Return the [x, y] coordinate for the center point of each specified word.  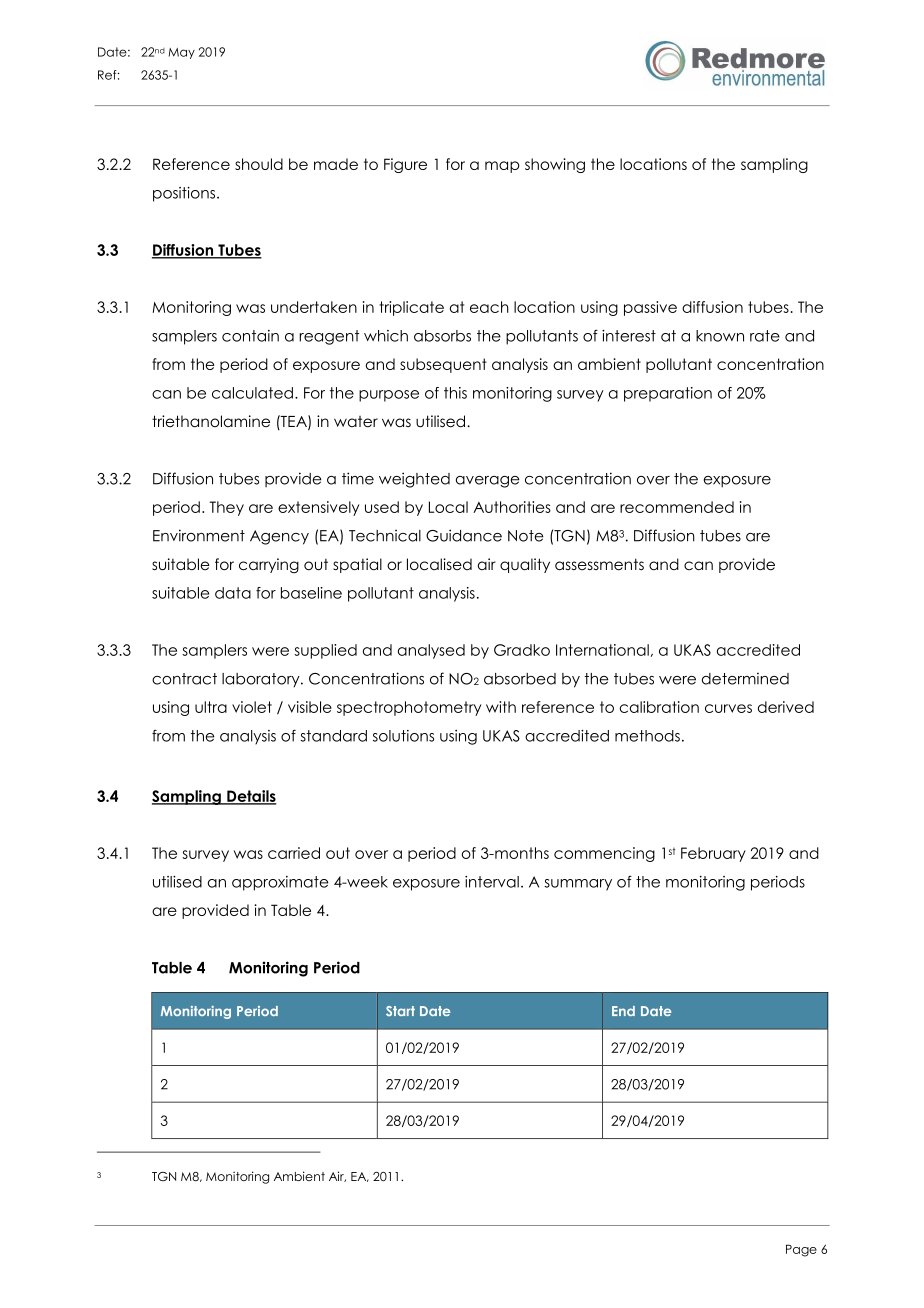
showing [555, 165]
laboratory [262, 680]
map [502, 167]
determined [745, 678]
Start [400, 1011]
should [259, 164]
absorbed [520, 679]
